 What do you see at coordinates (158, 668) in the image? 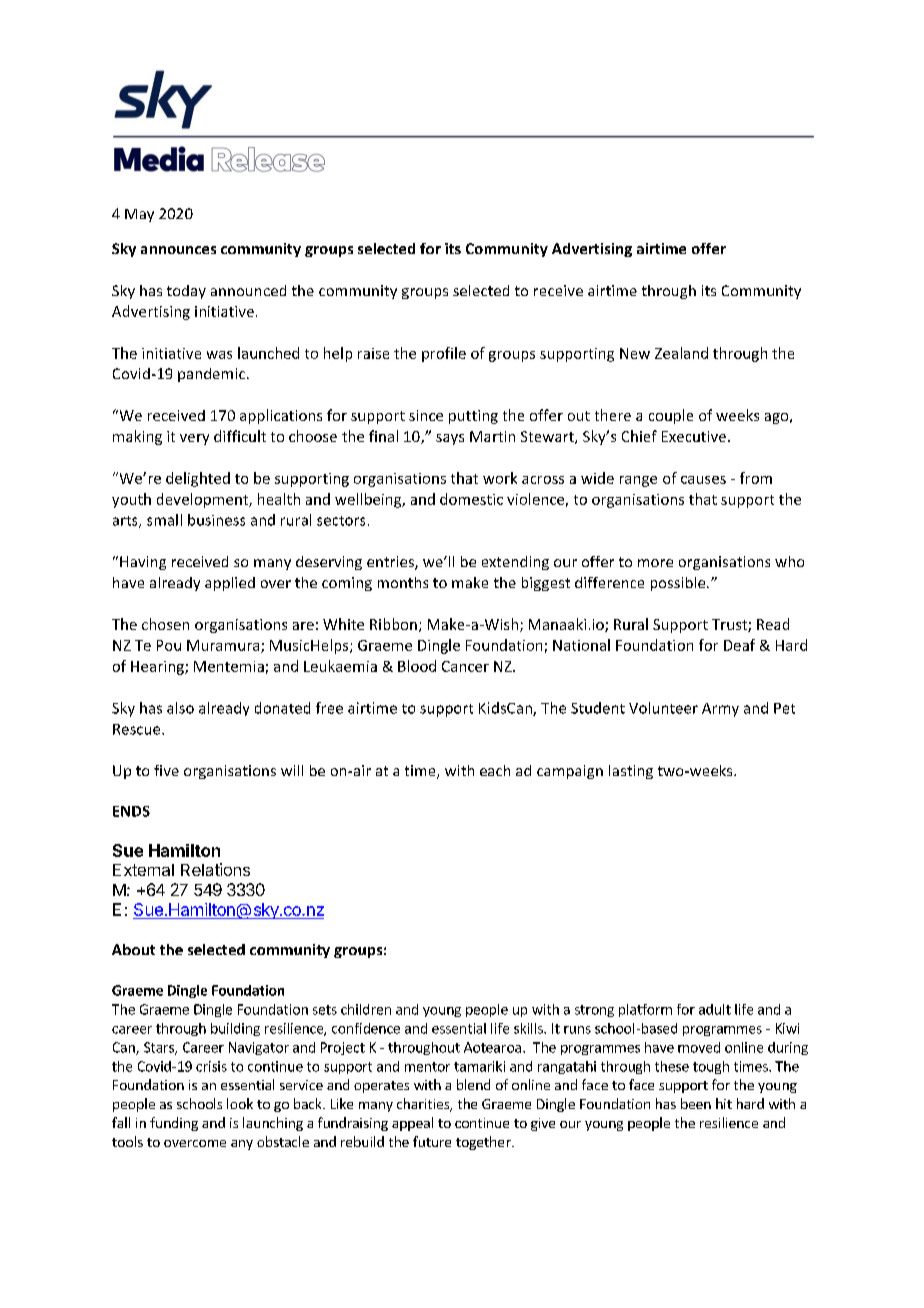
I see `Hearing` at bounding box center [158, 668].
